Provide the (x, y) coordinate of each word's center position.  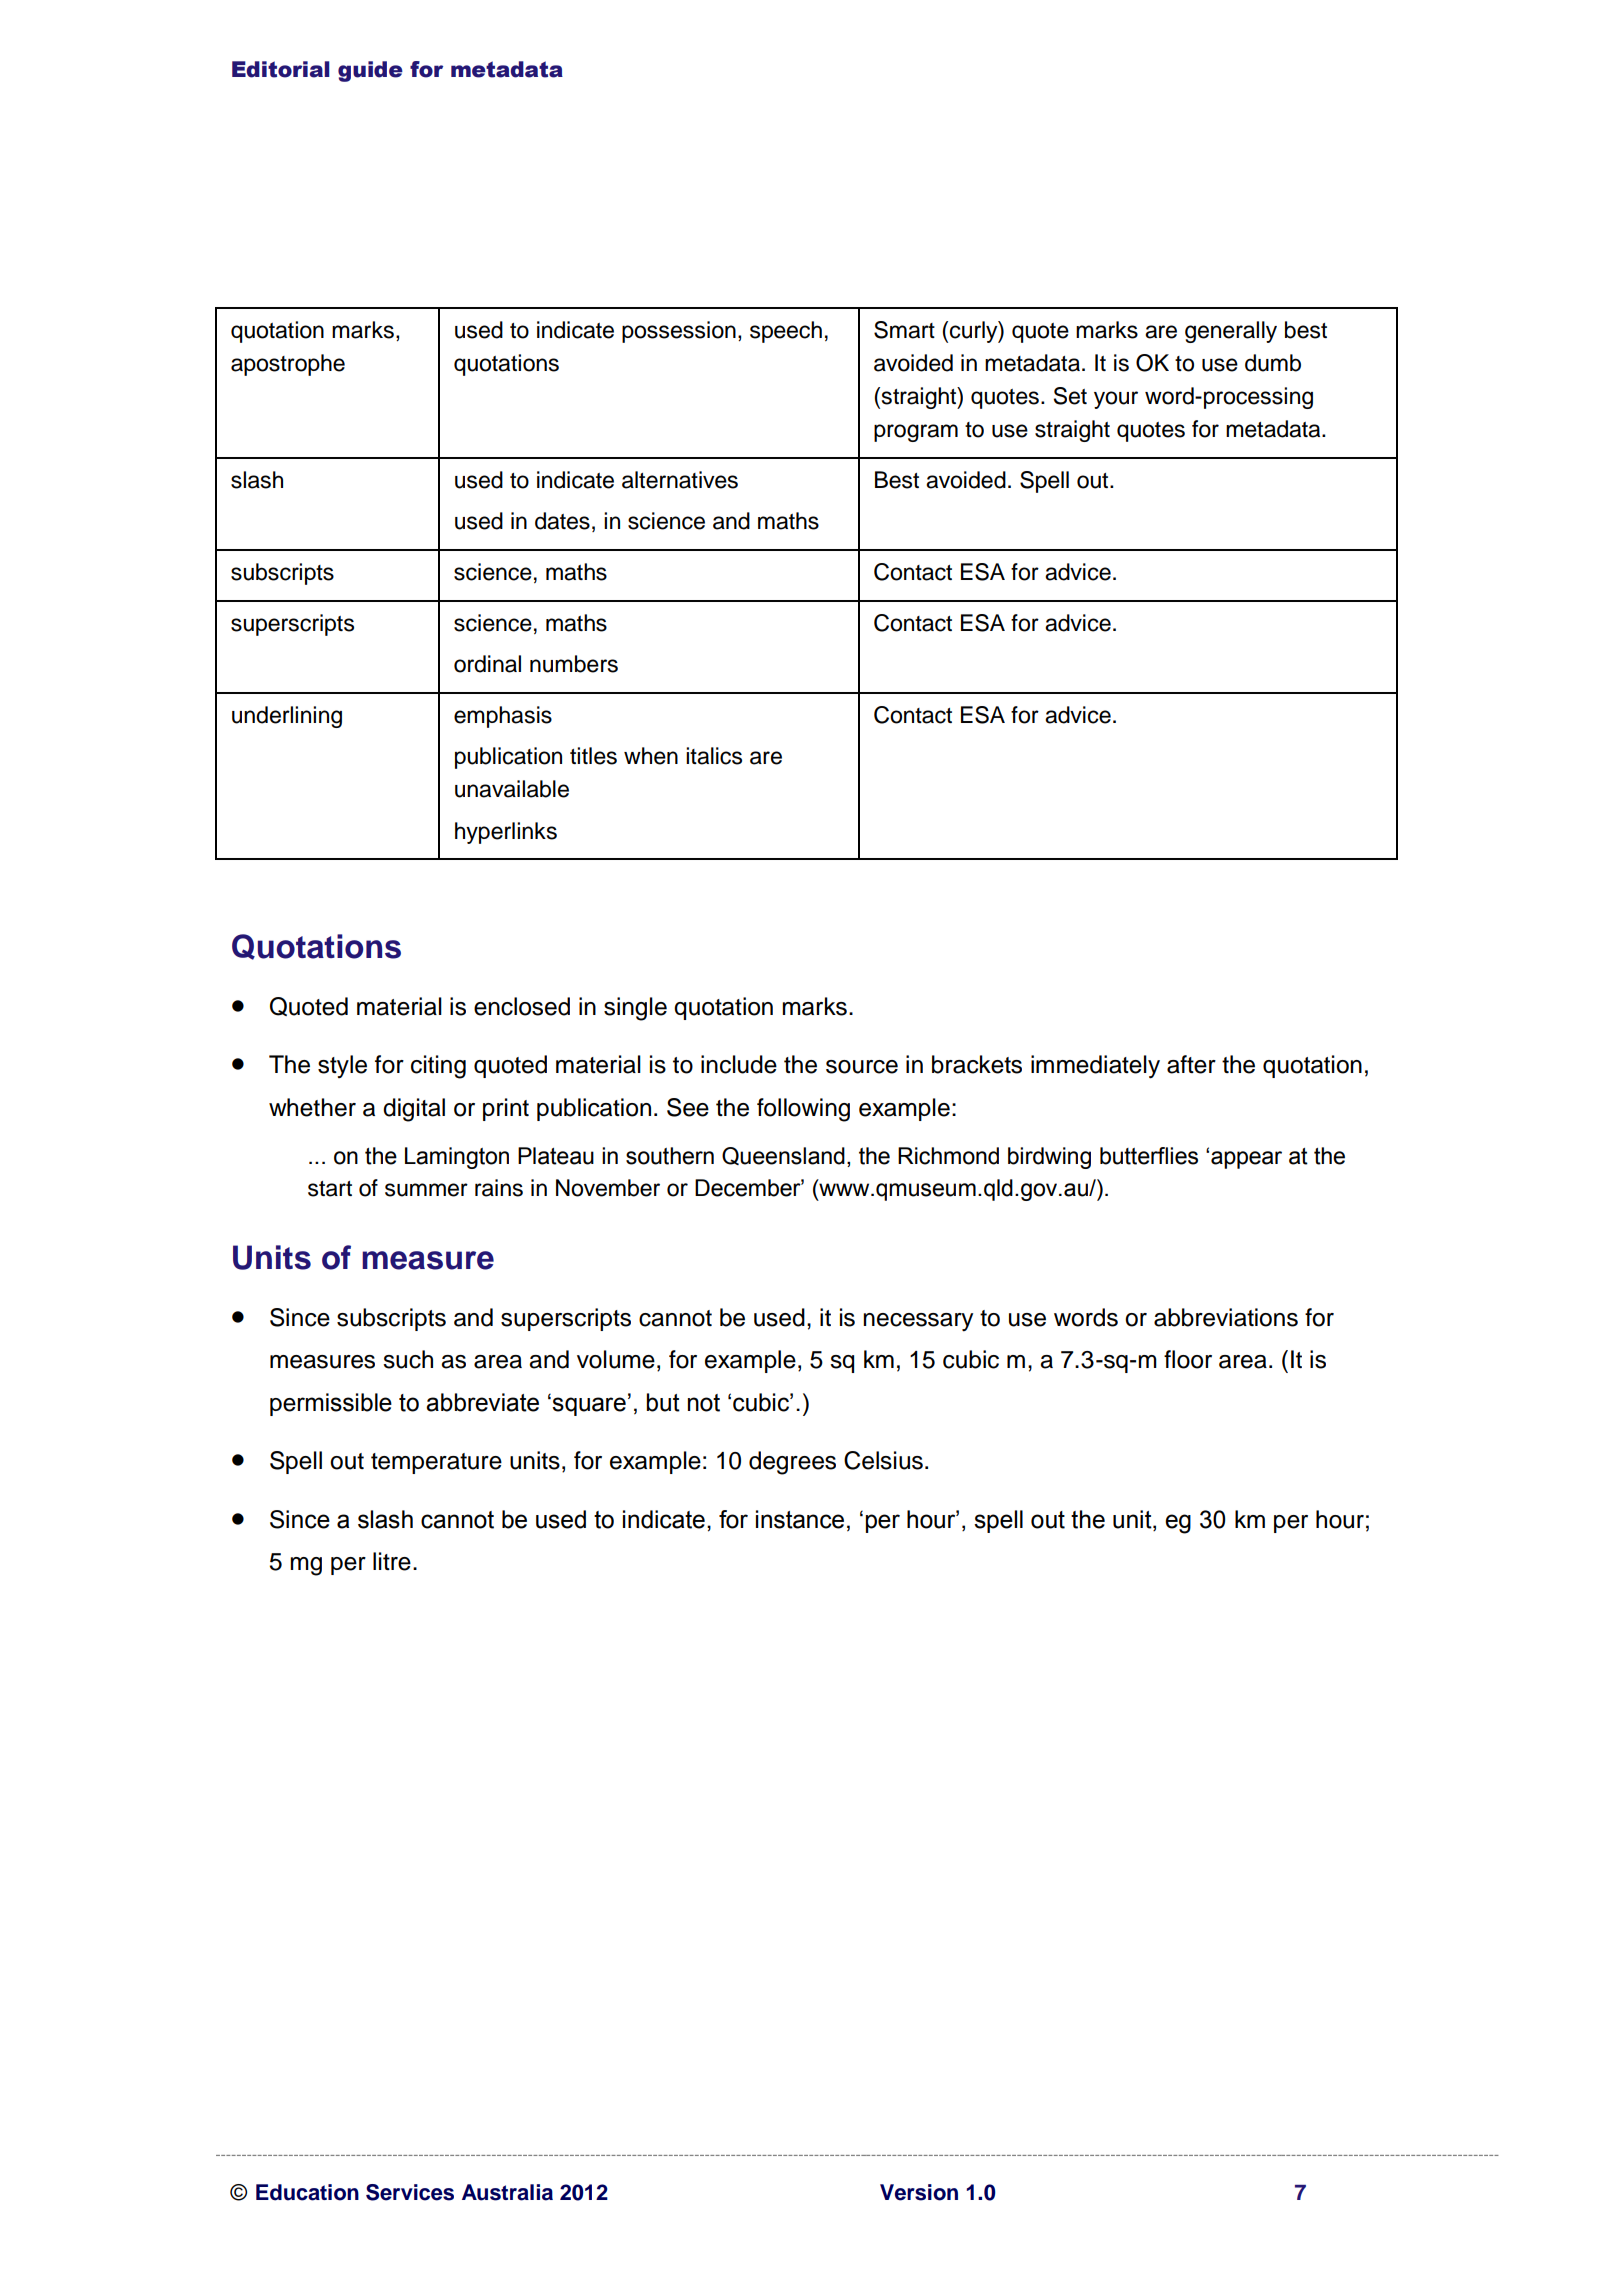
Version (919, 2192)
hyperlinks (506, 833)
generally (1231, 332)
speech (786, 332)
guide (370, 71)
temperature (436, 1463)
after (1191, 1064)
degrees (792, 1463)
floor (1188, 1359)
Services (410, 2192)
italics (714, 756)
